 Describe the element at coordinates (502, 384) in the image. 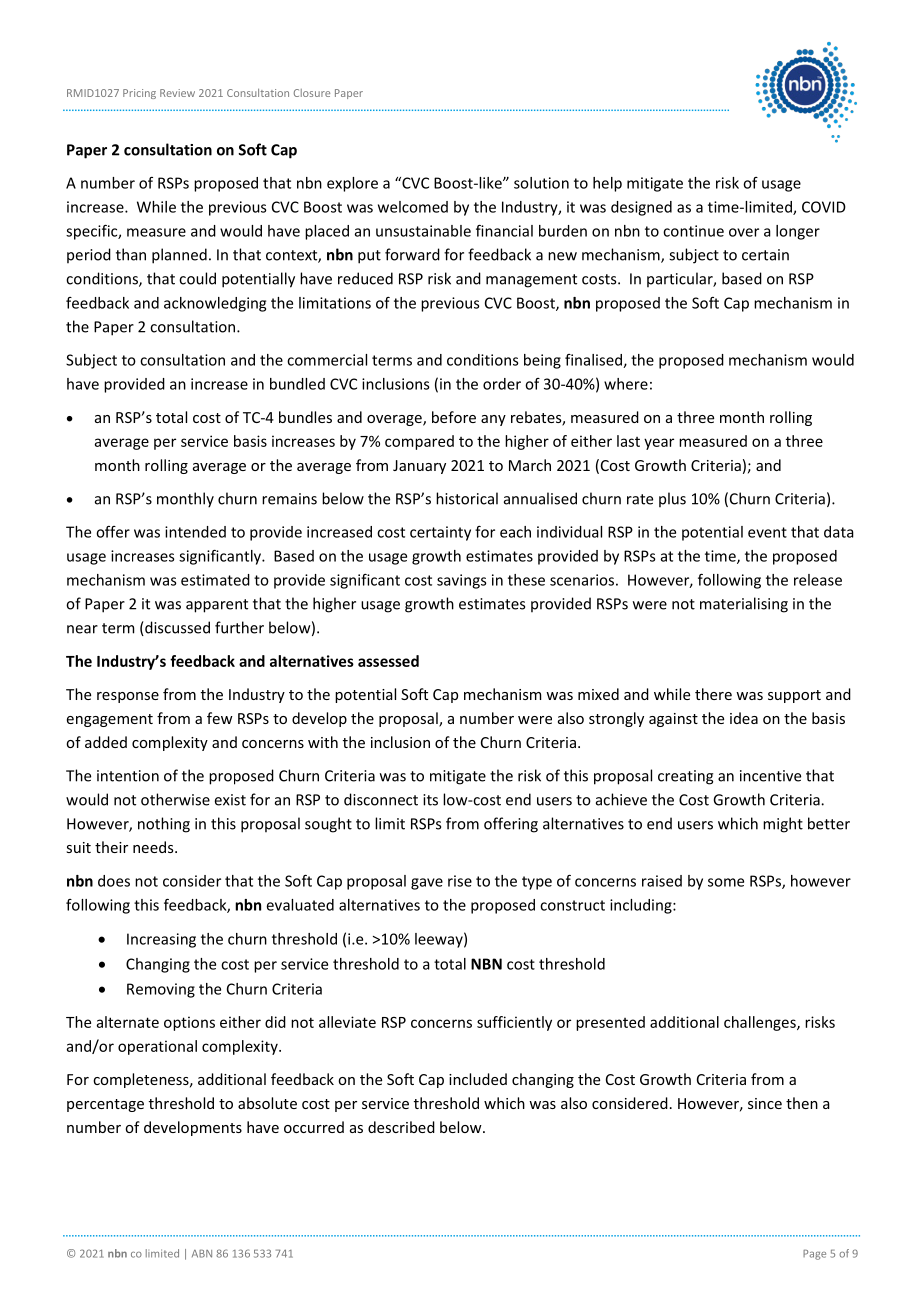

I see `order` at that location.
